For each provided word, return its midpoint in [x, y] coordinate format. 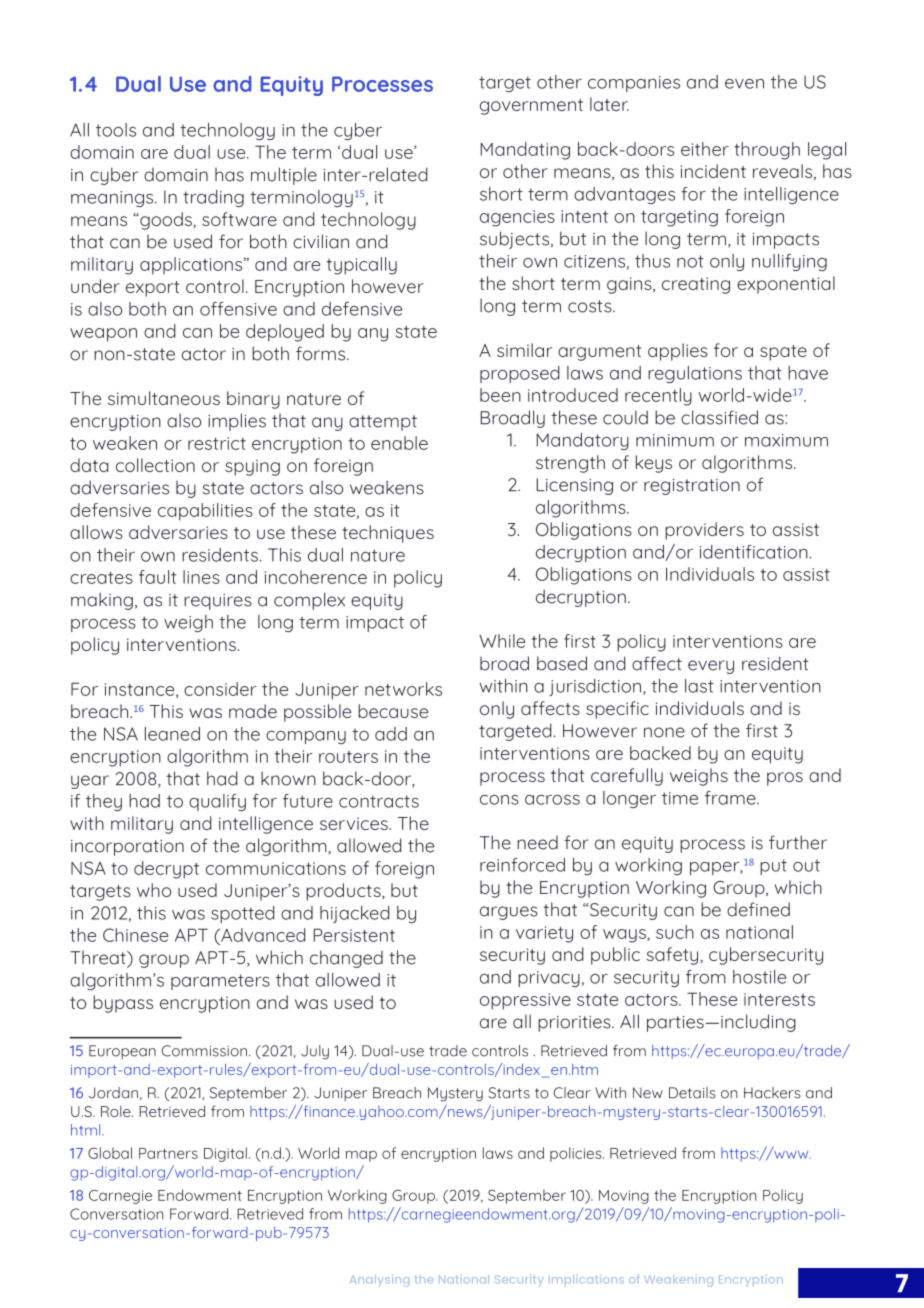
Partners [168, 1153]
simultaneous [164, 398]
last [699, 686]
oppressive [525, 1001]
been [500, 395]
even [744, 84]
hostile [759, 977]
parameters [220, 982]
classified [719, 417]
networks [403, 689]
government [531, 107]
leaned [172, 734]
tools [116, 130]
